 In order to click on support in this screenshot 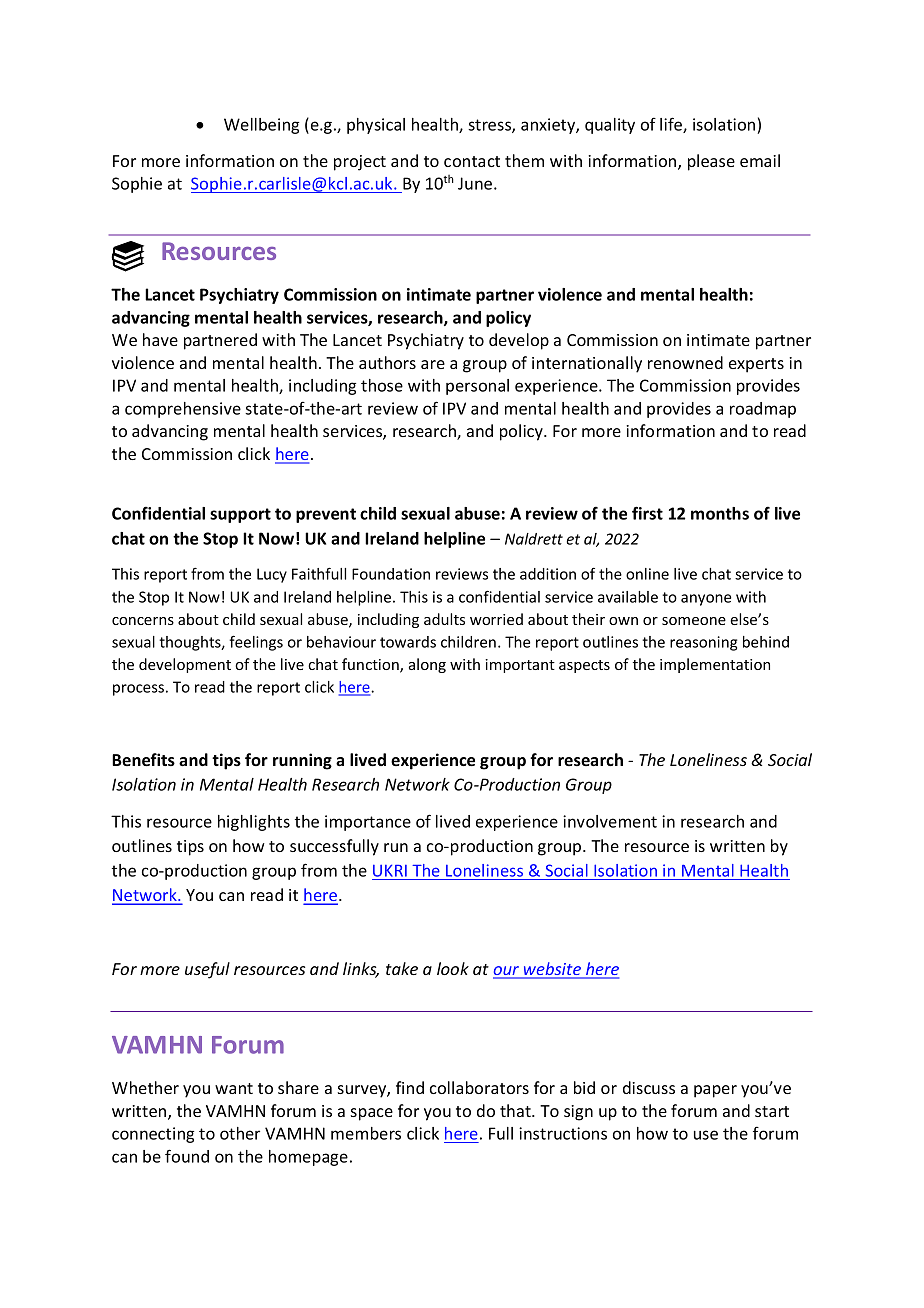, I will do `click(240, 515)`.
